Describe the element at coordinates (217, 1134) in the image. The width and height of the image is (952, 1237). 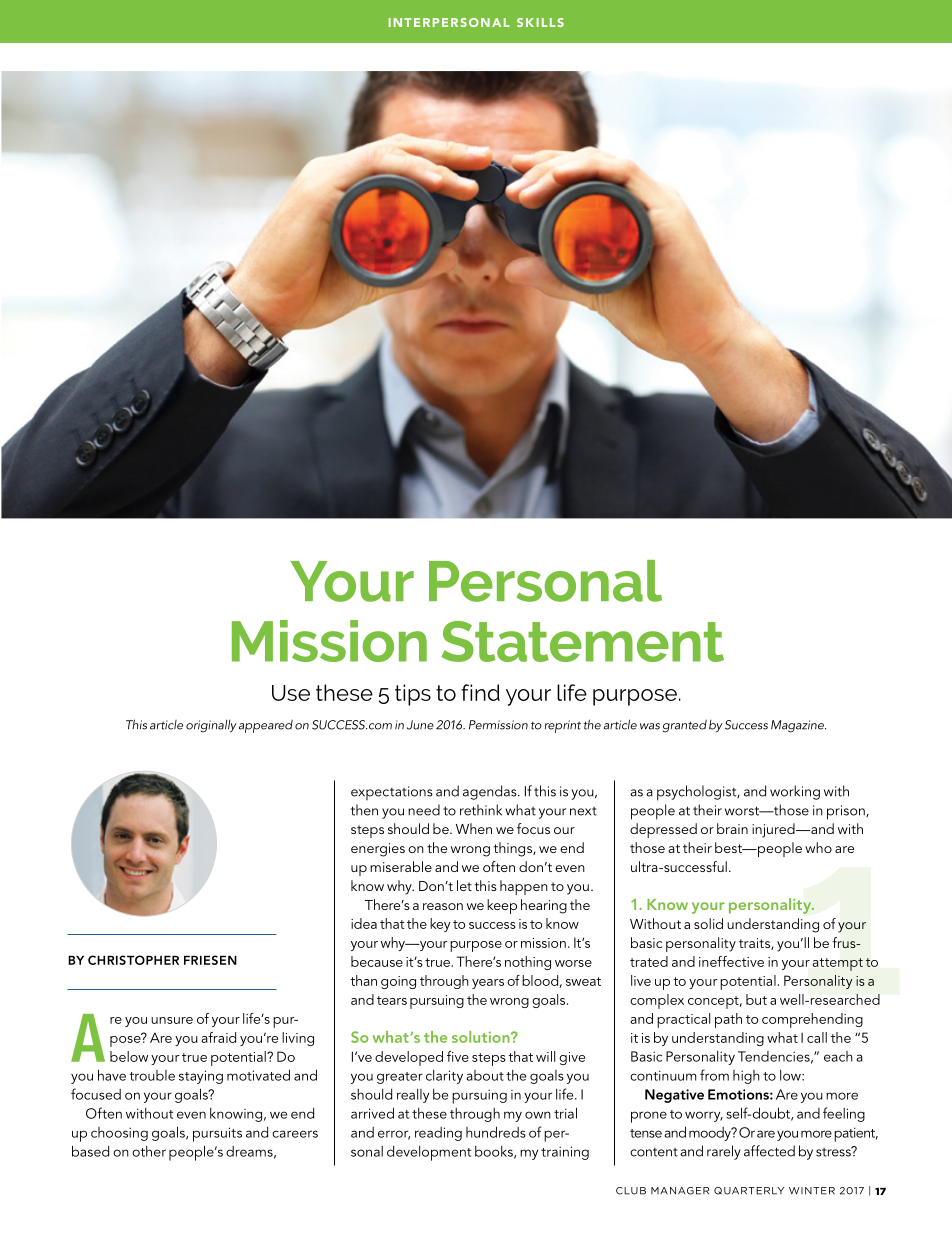
I see `pursuits` at that location.
